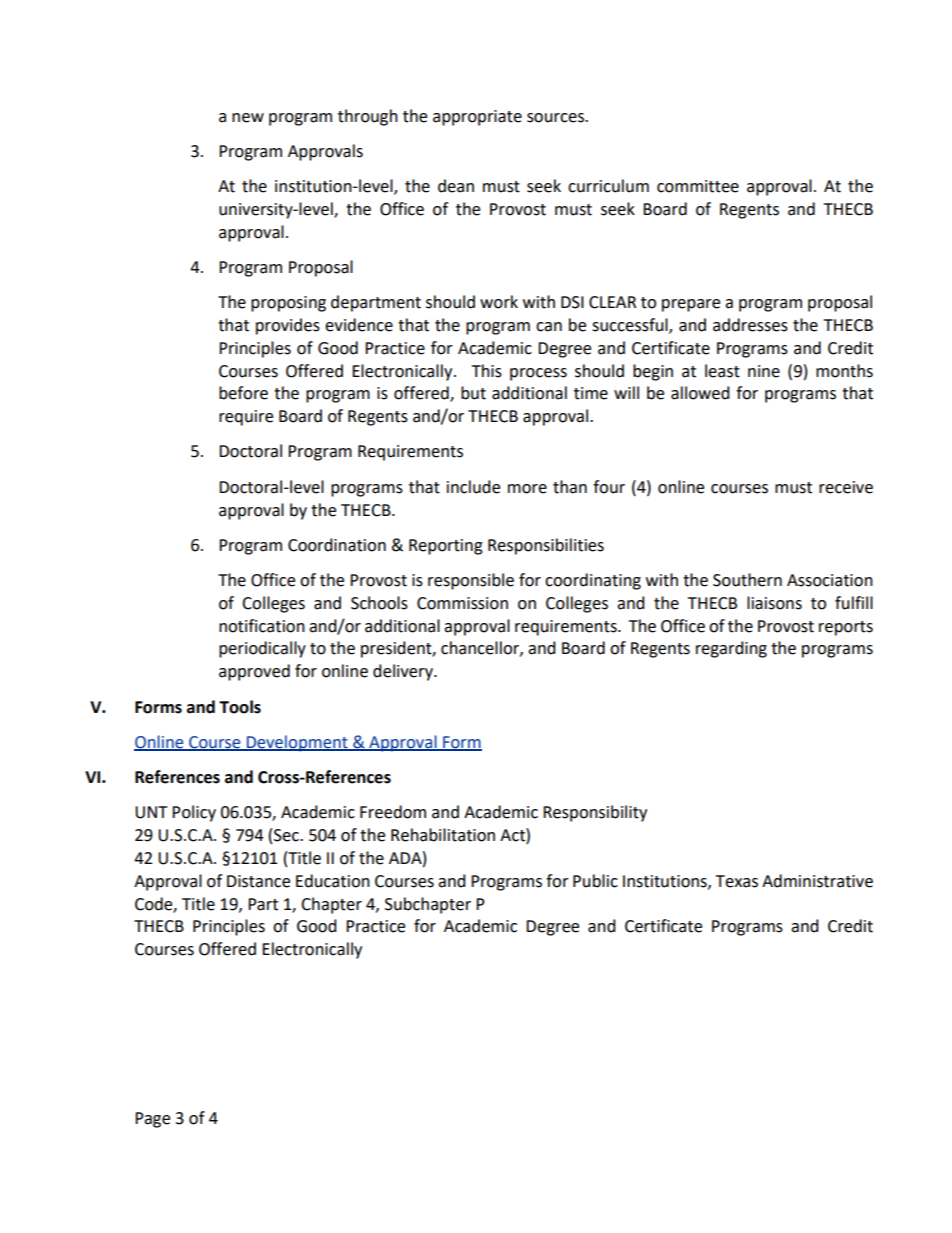 Image resolution: width=952 pixels, height=1233 pixels. I want to click on appropriate, so click(477, 118).
